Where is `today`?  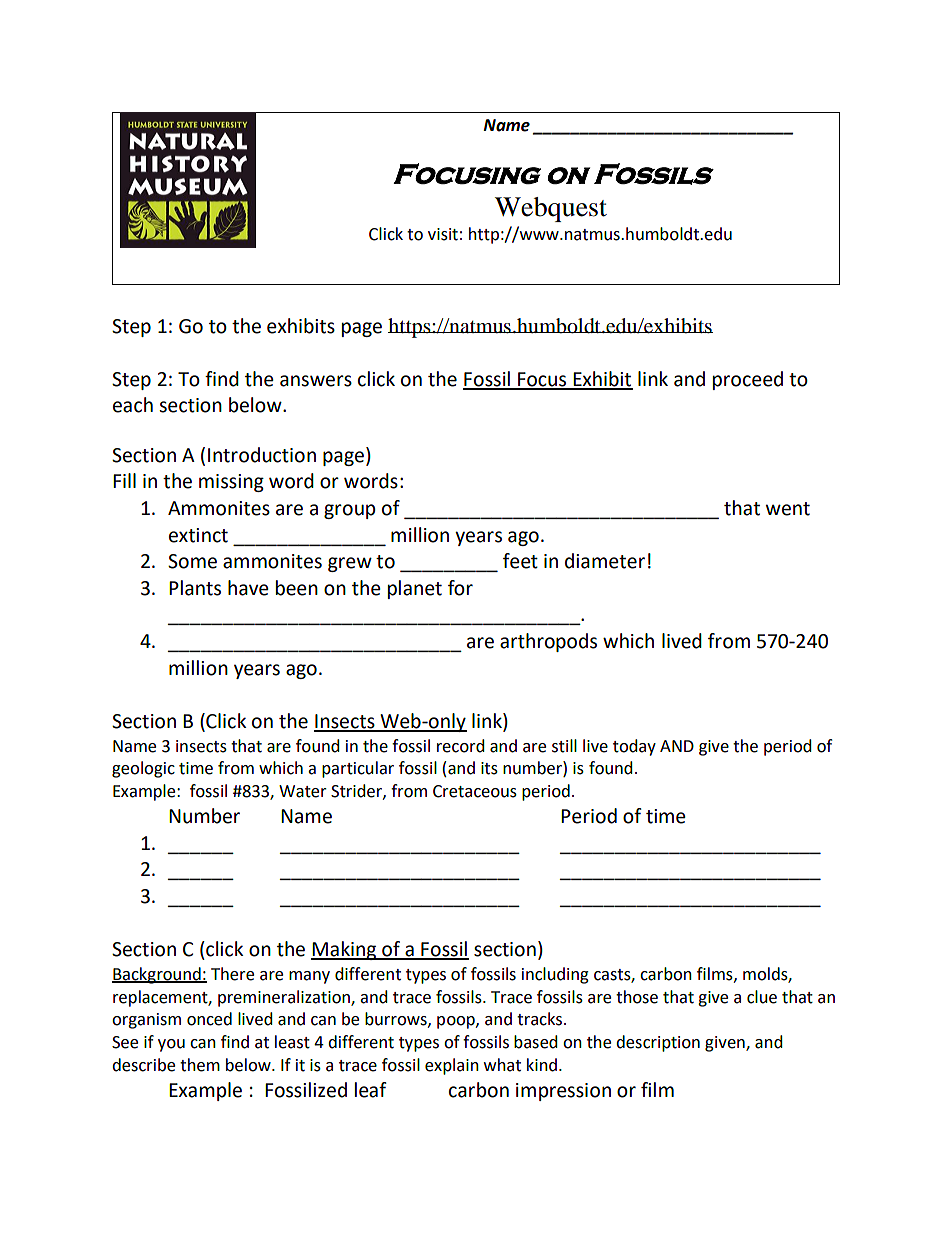 today is located at coordinates (634, 747).
